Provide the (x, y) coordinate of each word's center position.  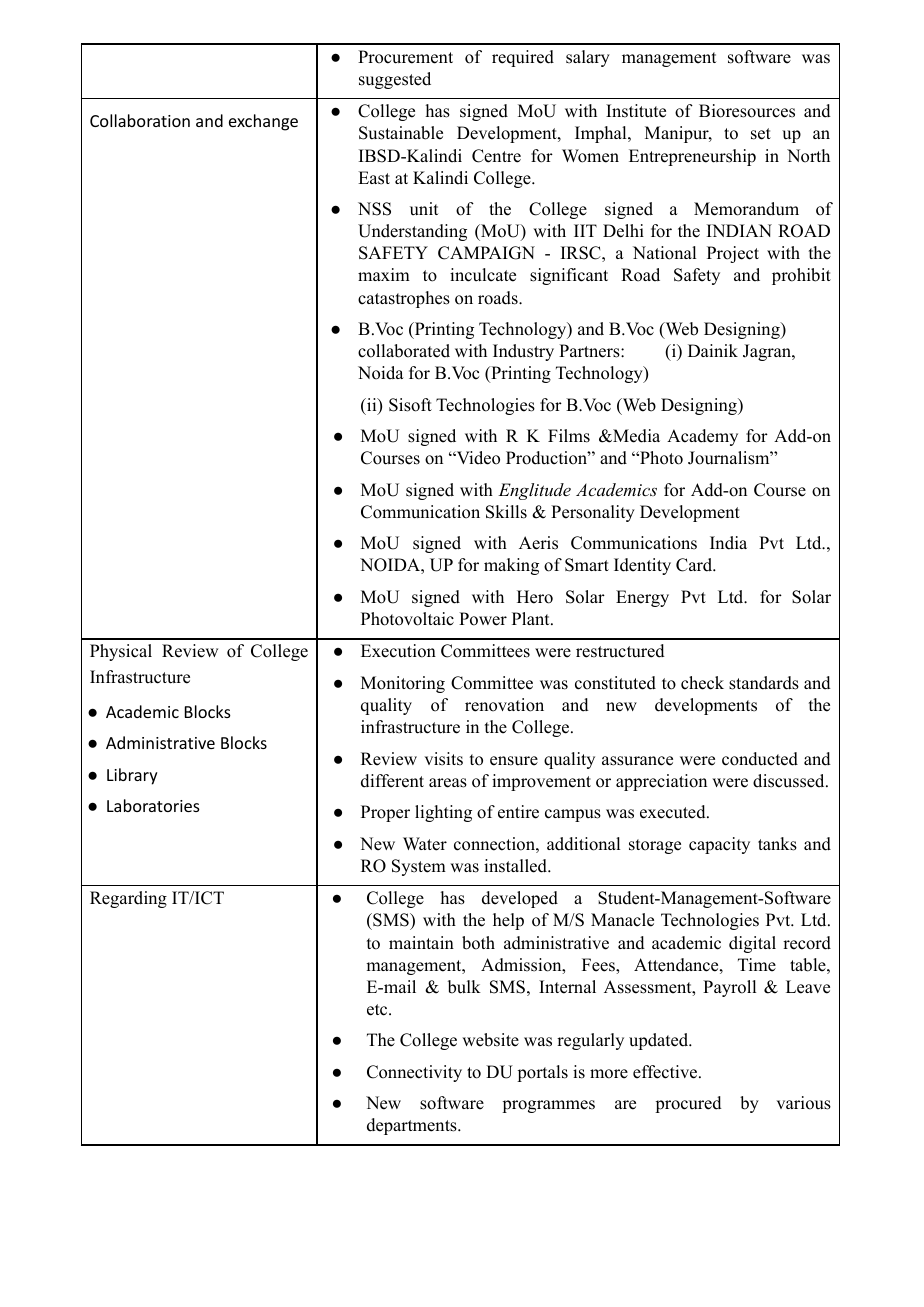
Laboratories (153, 805)
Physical (121, 652)
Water (425, 844)
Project (733, 254)
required (523, 58)
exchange (263, 122)
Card (695, 565)
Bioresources (747, 111)
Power (483, 619)
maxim (384, 274)
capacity (719, 845)
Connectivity (414, 1073)
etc (378, 1010)
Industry (523, 352)
